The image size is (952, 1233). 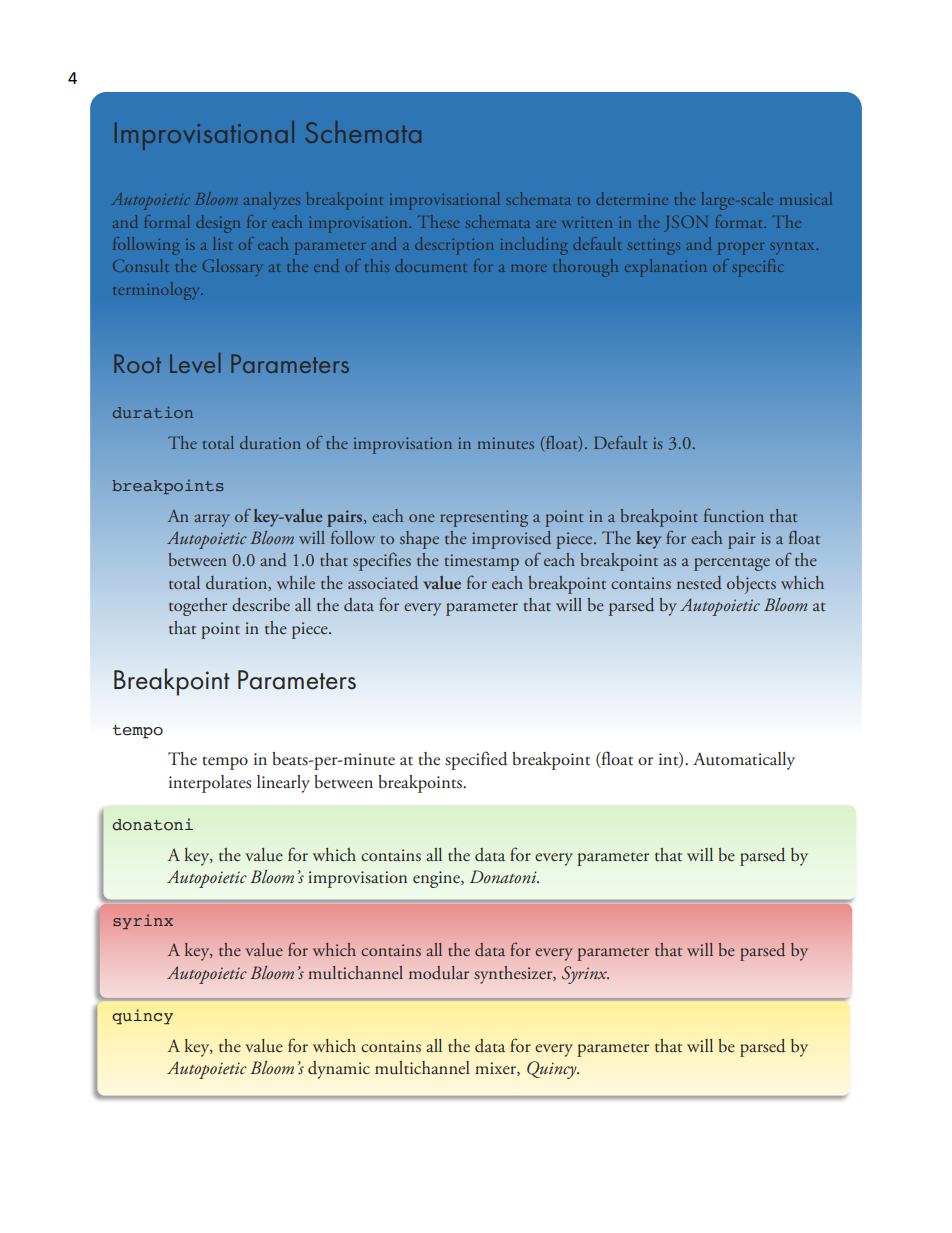 What do you see at coordinates (210, 784) in the screenshot?
I see `interpolates` at bounding box center [210, 784].
